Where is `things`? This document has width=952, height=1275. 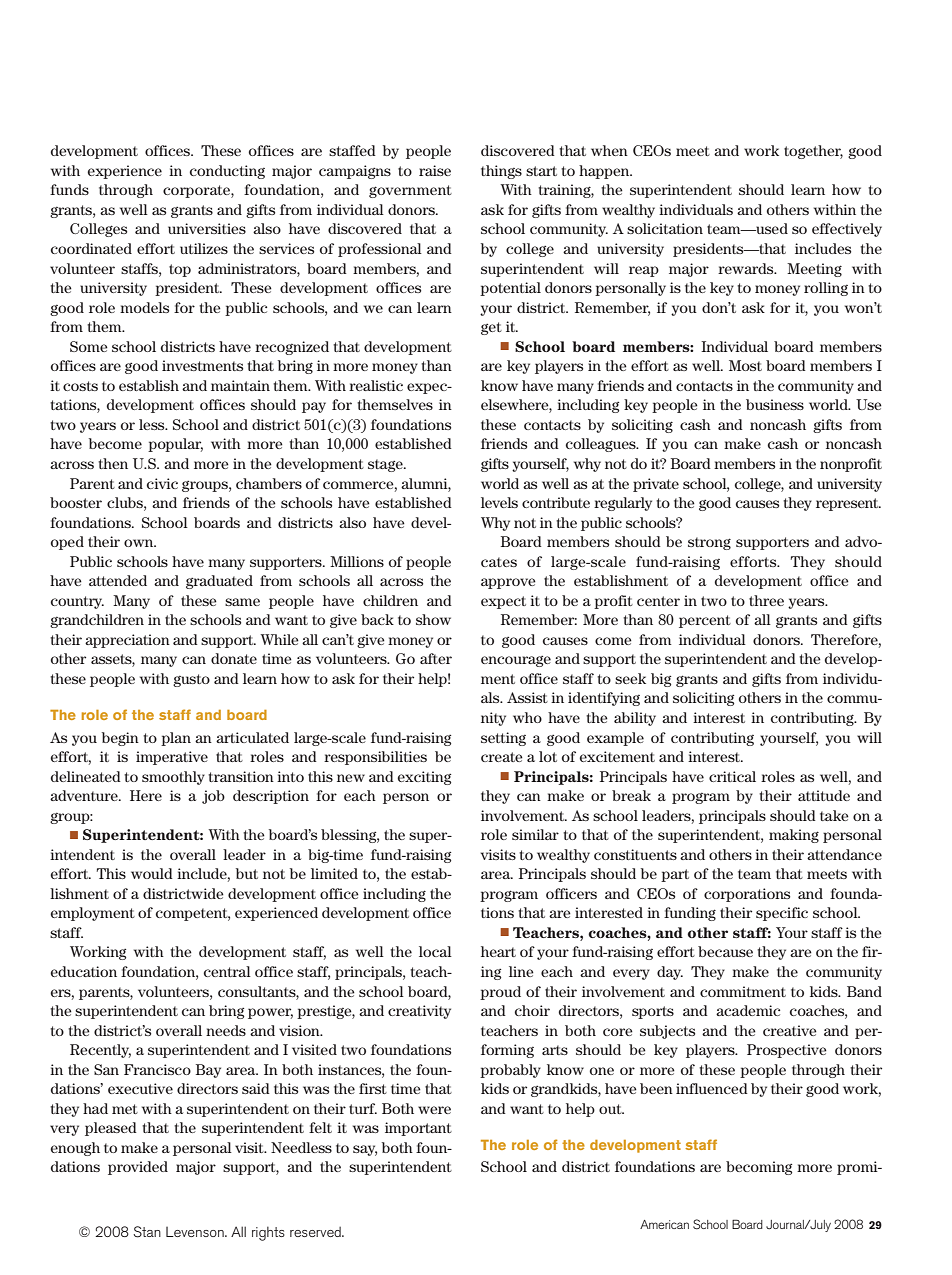
things is located at coordinates (501, 172).
